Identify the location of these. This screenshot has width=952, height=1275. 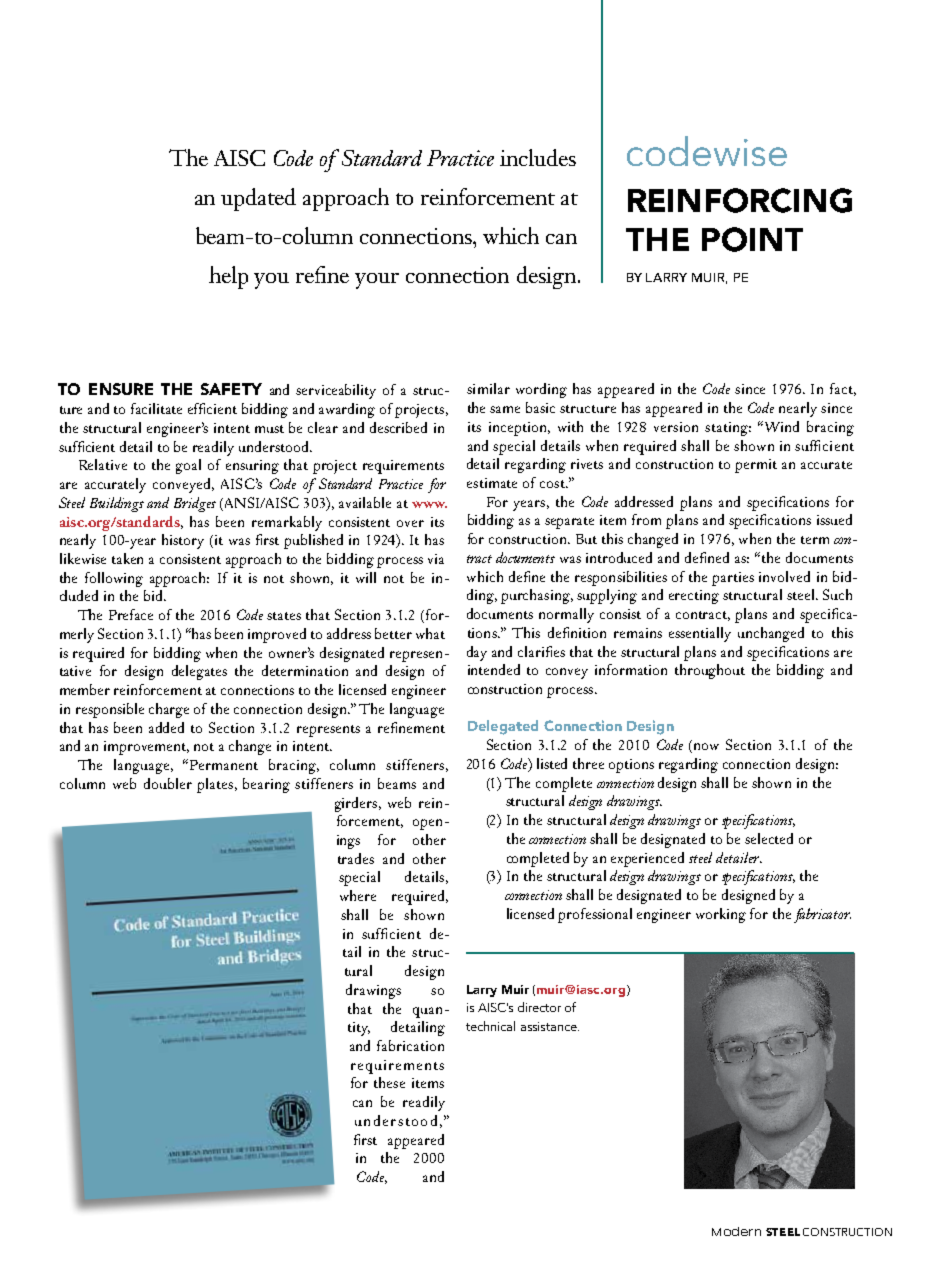
(389, 1082).
